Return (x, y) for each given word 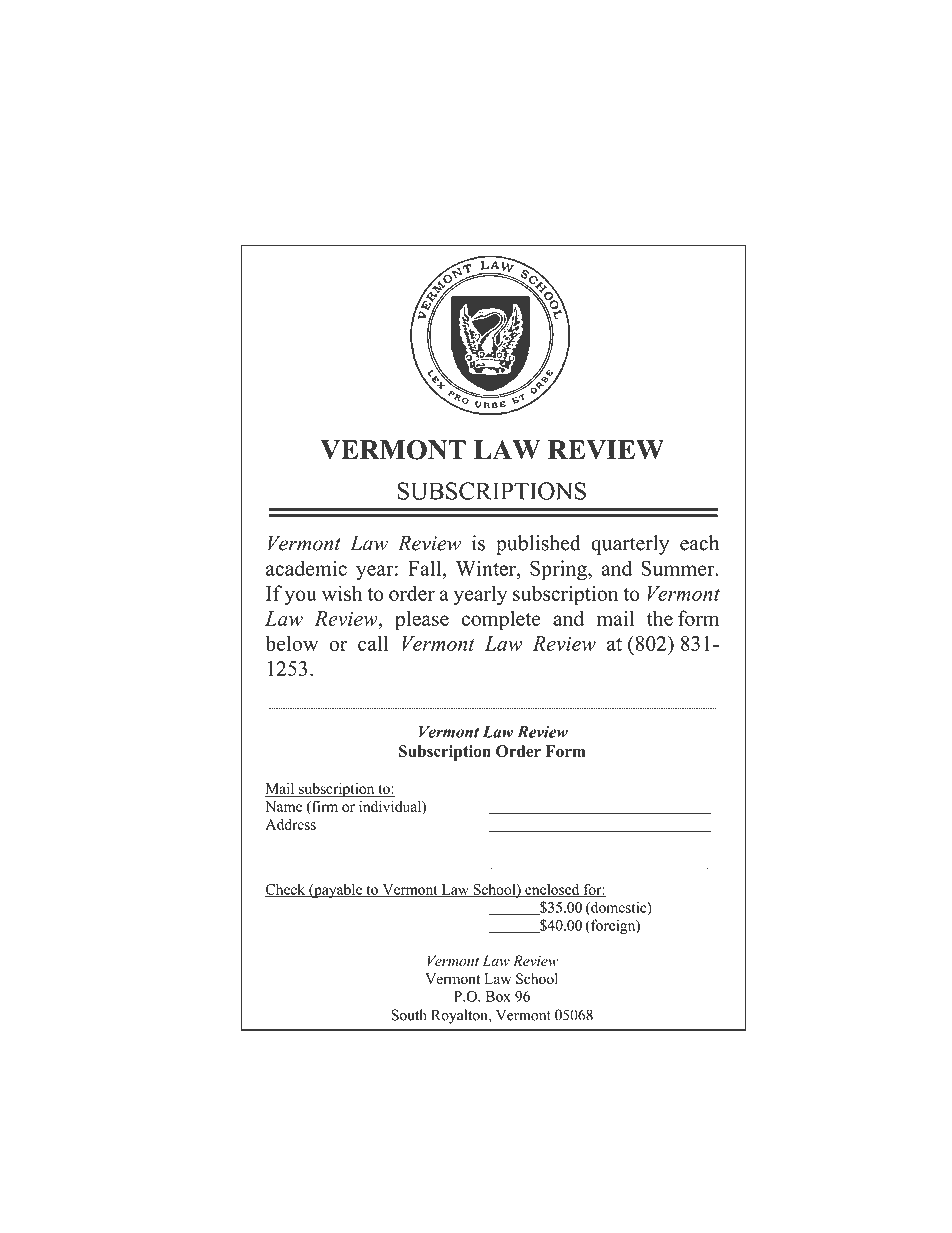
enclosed (552, 890)
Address (290, 824)
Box (498, 996)
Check (286, 890)
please (422, 620)
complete (501, 620)
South (409, 1015)
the (660, 618)
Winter (487, 568)
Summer (679, 568)
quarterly (630, 545)
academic (306, 568)
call (373, 643)
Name (283, 806)
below (291, 643)
